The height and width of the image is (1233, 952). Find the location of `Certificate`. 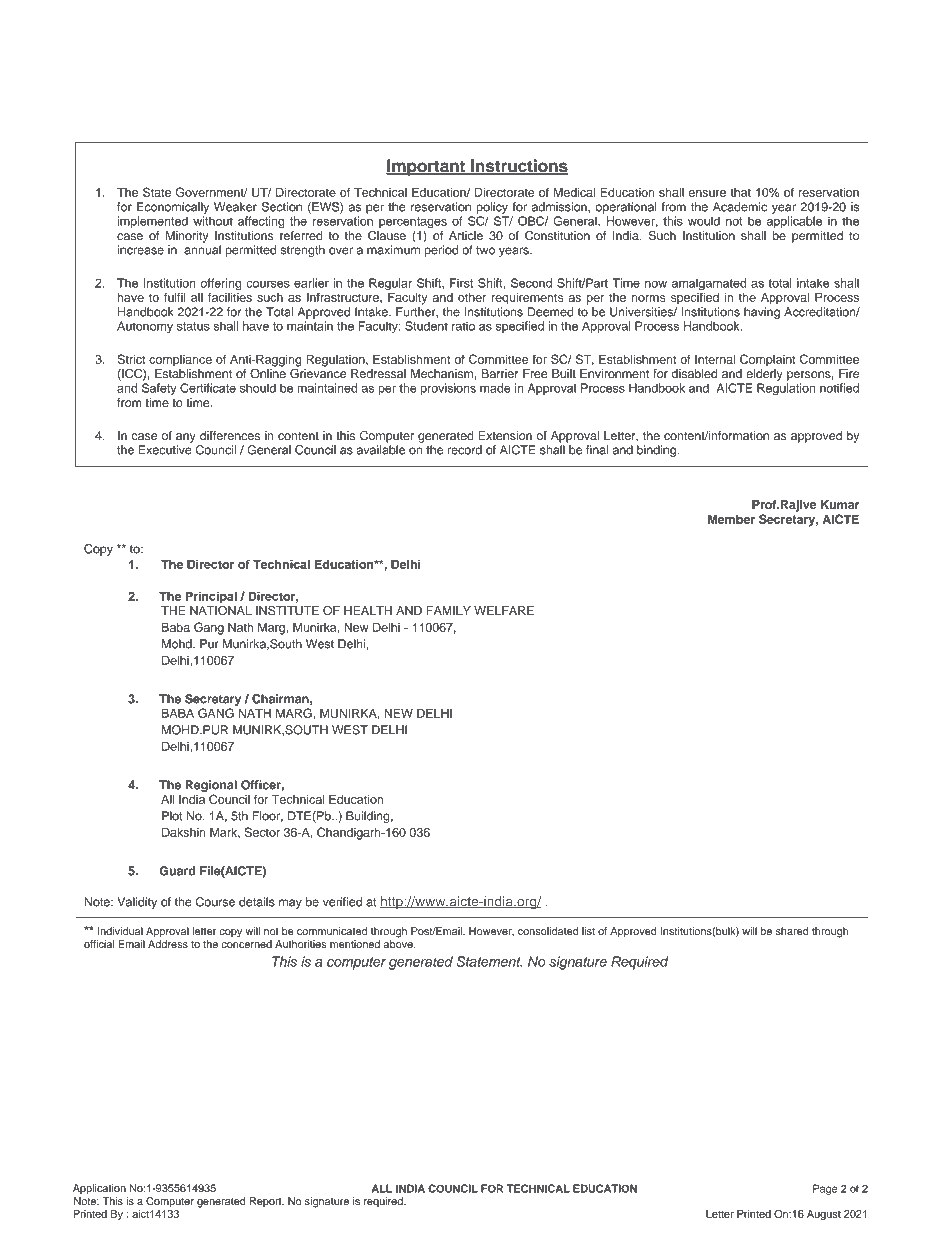

Certificate is located at coordinates (208, 388).
